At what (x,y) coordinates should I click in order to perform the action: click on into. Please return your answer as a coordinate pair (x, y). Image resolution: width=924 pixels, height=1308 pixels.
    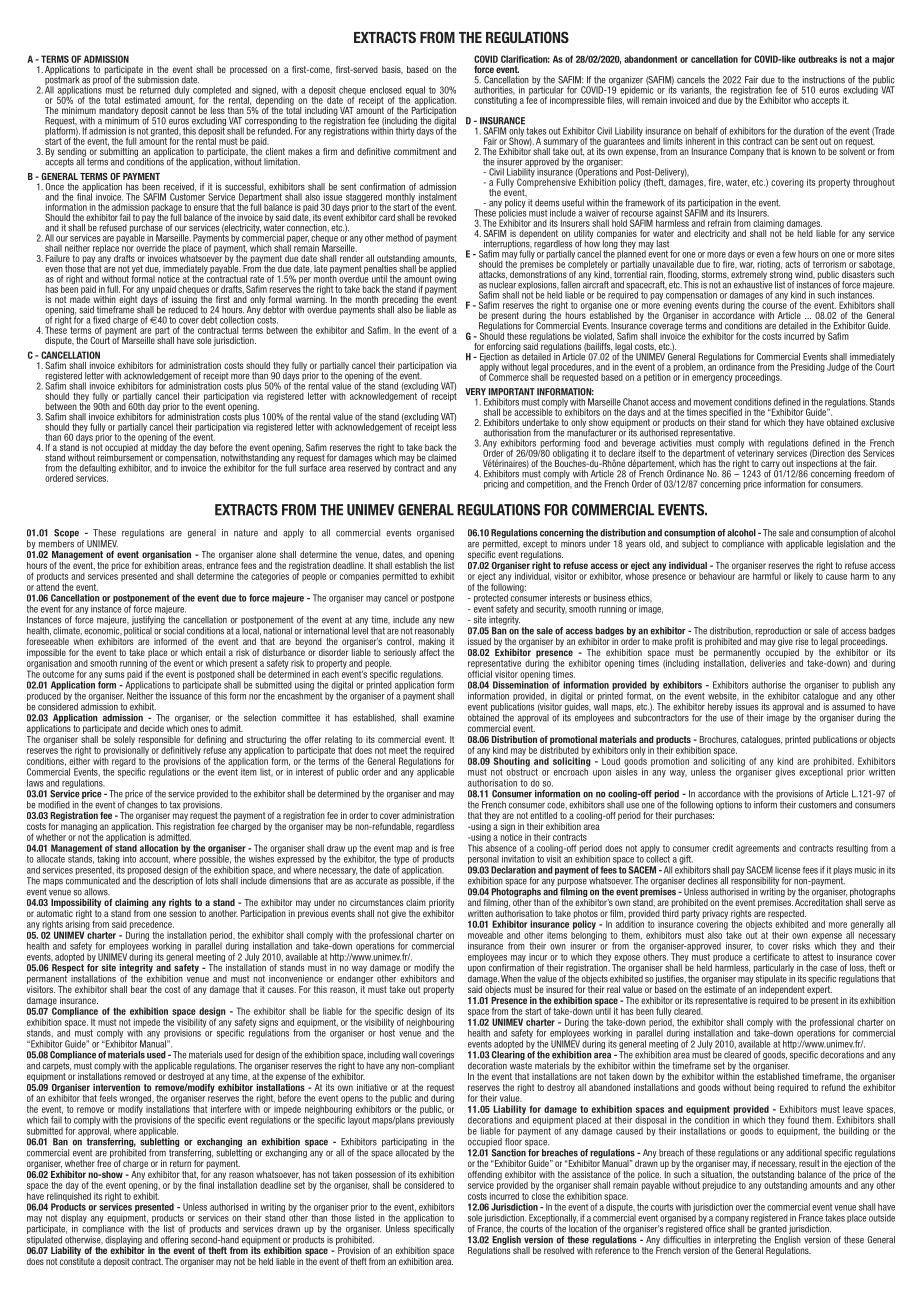
    Looking at the image, I should click on (129, 859).
